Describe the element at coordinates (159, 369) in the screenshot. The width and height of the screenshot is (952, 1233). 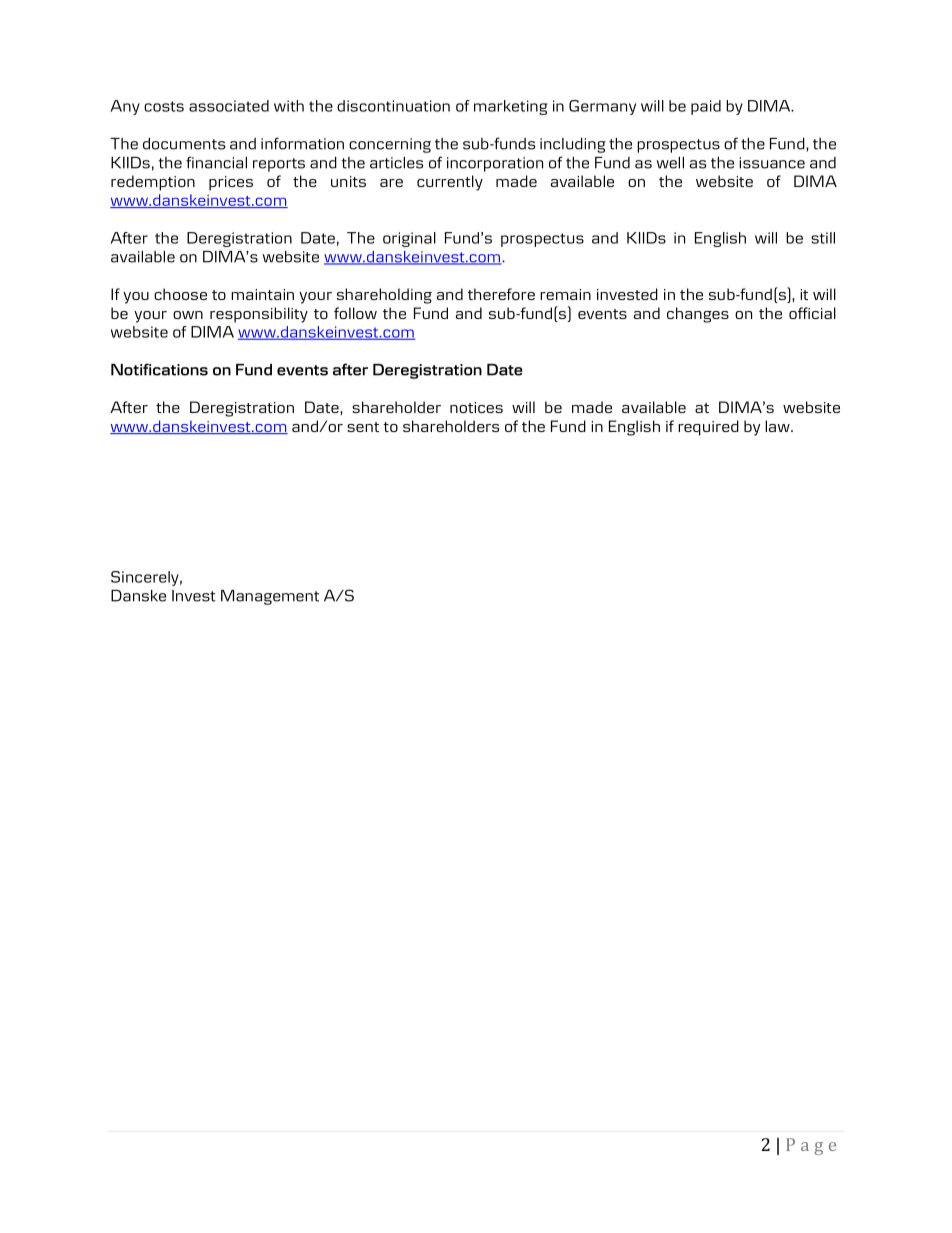
I see `Notifications` at that location.
